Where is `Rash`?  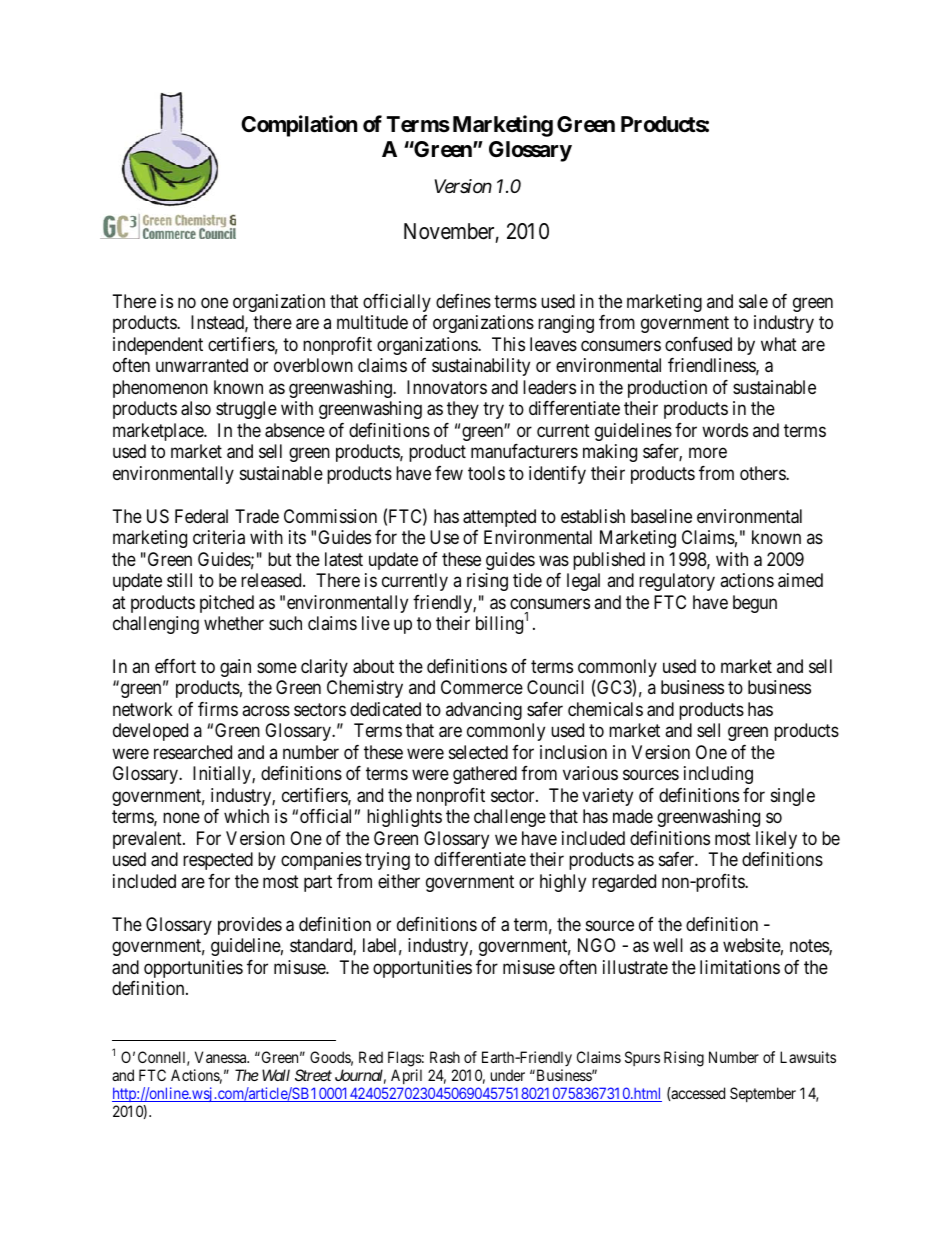 Rash is located at coordinates (445, 1057).
